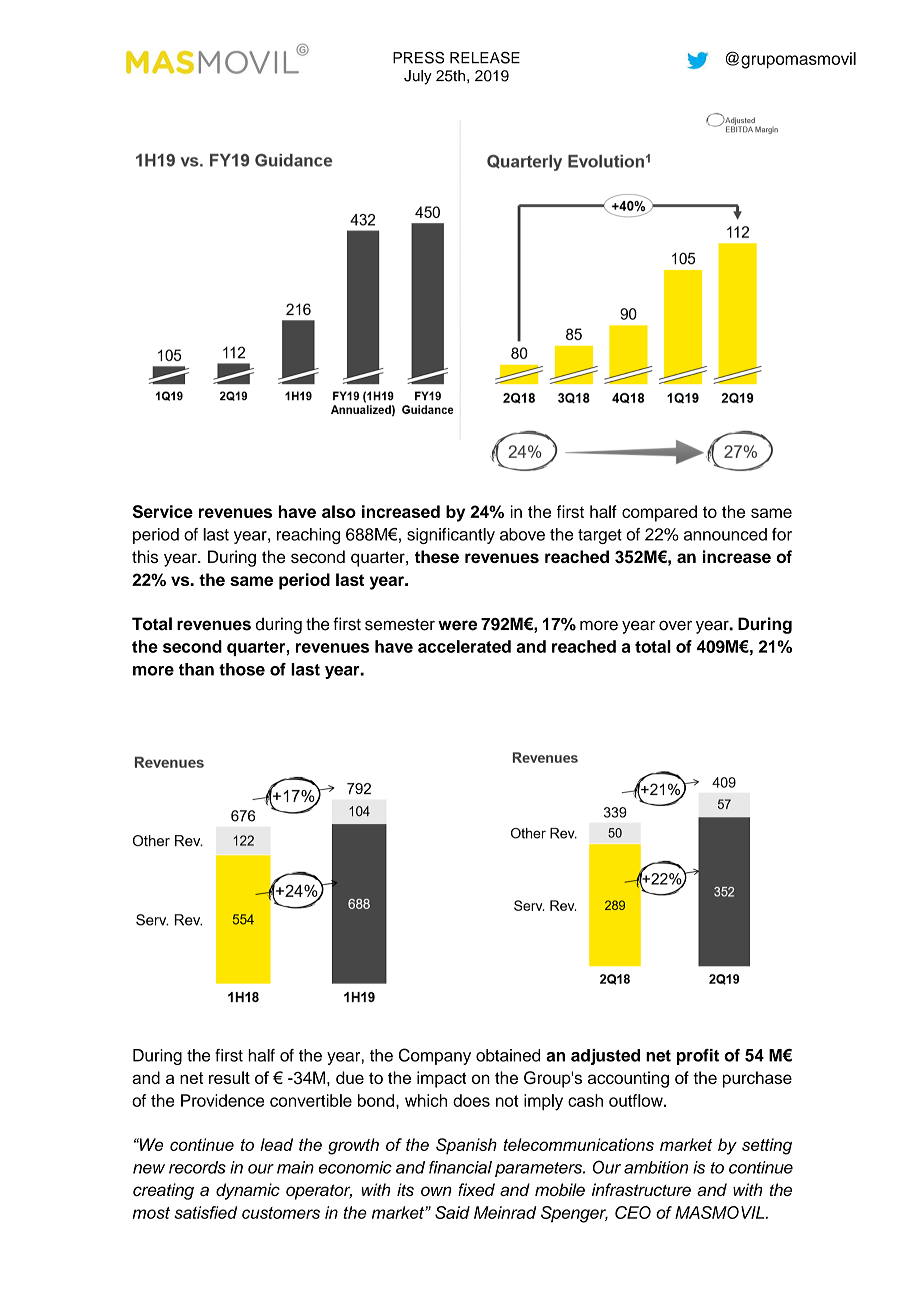 This image has width=924, height=1308. Describe the element at coordinates (659, 513) in the image. I see `compared` at that location.
